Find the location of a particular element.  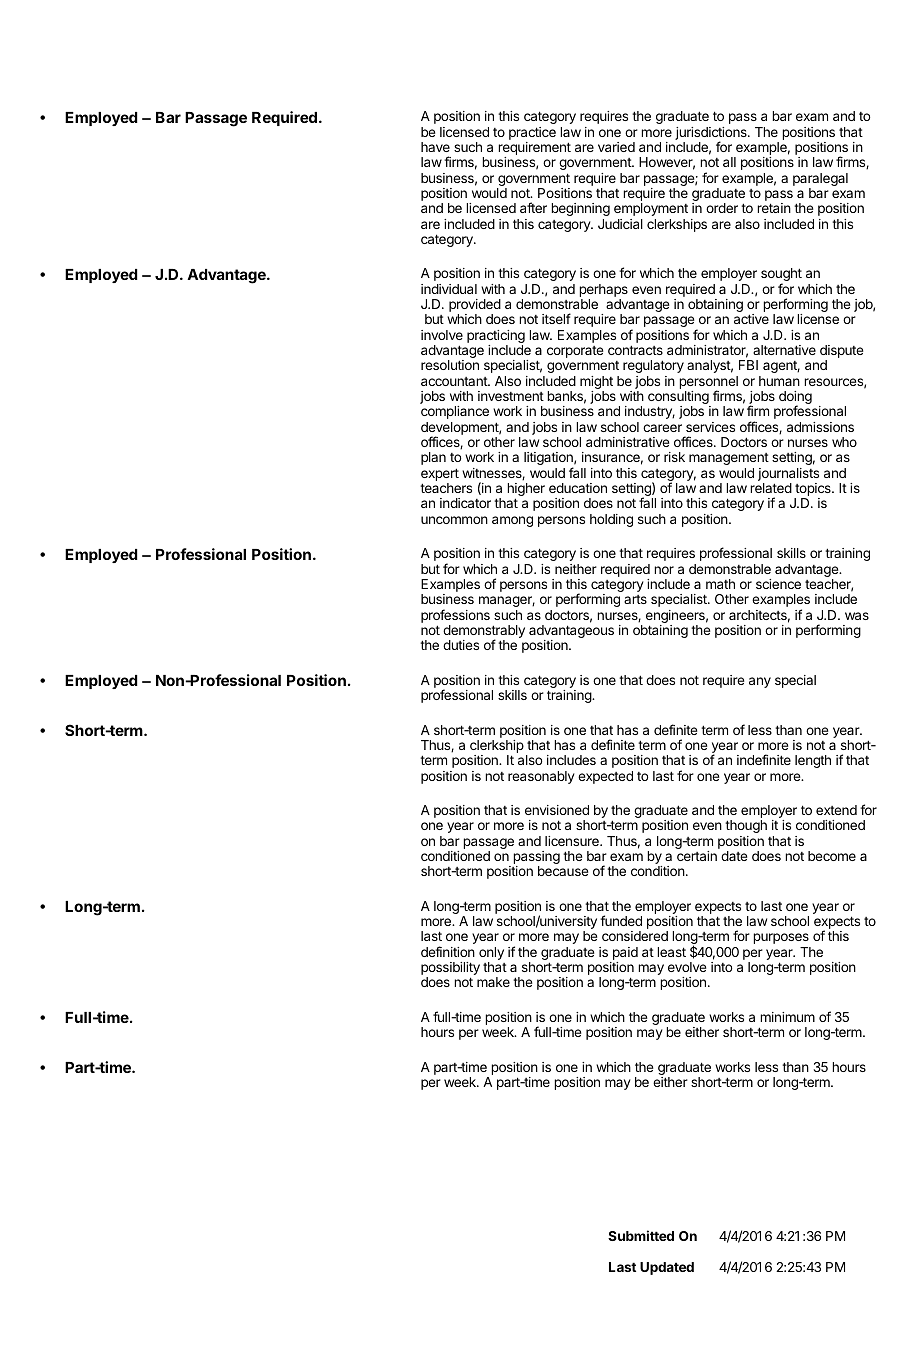

holding is located at coordinates (611, 520).
